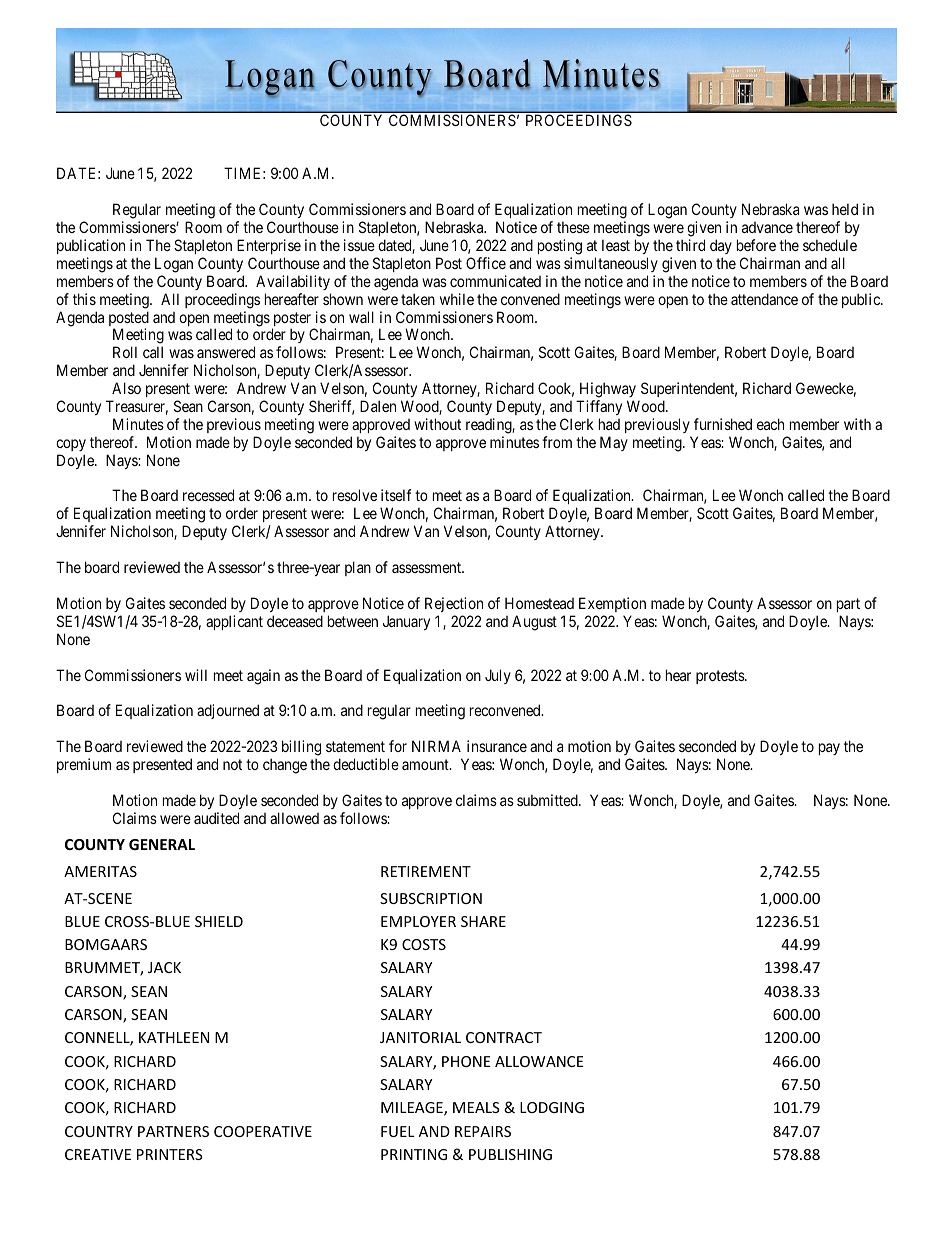 This page has width=952, height=1233. I want to click on REPAIRS, so click(483, 1131).
